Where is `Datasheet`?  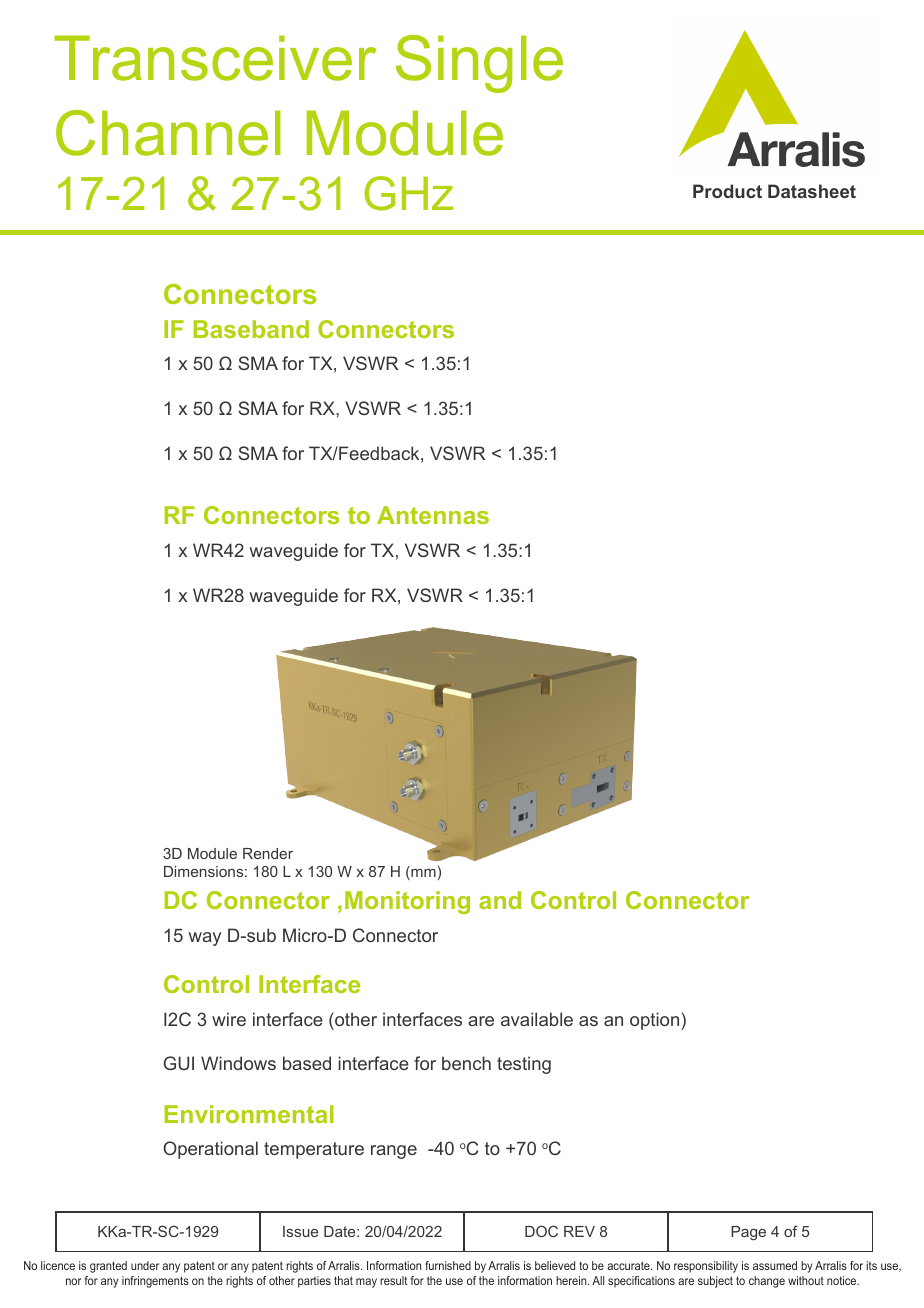
Datasheet is located at coordinates (812, 191).
